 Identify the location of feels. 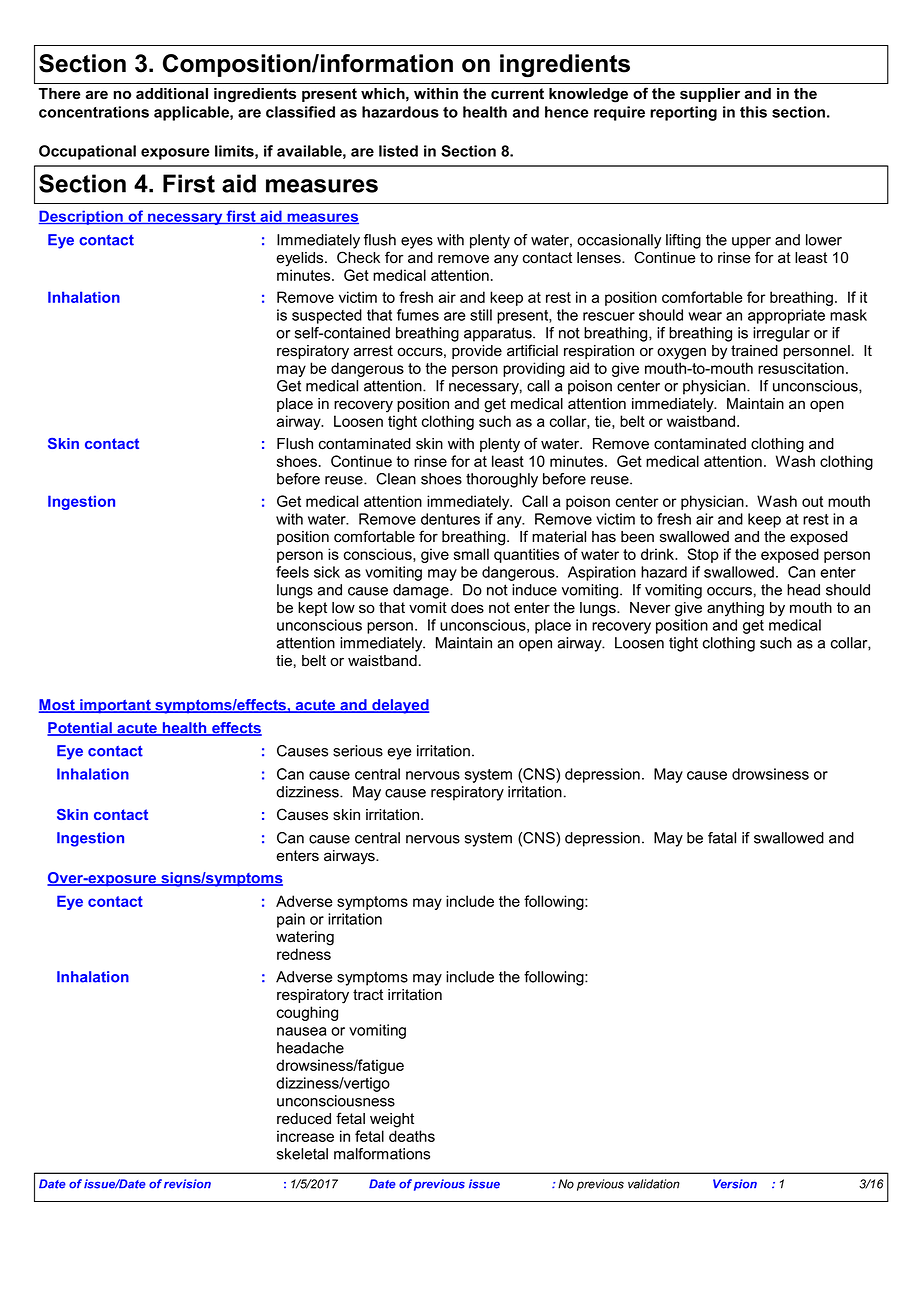
(292, 572).
